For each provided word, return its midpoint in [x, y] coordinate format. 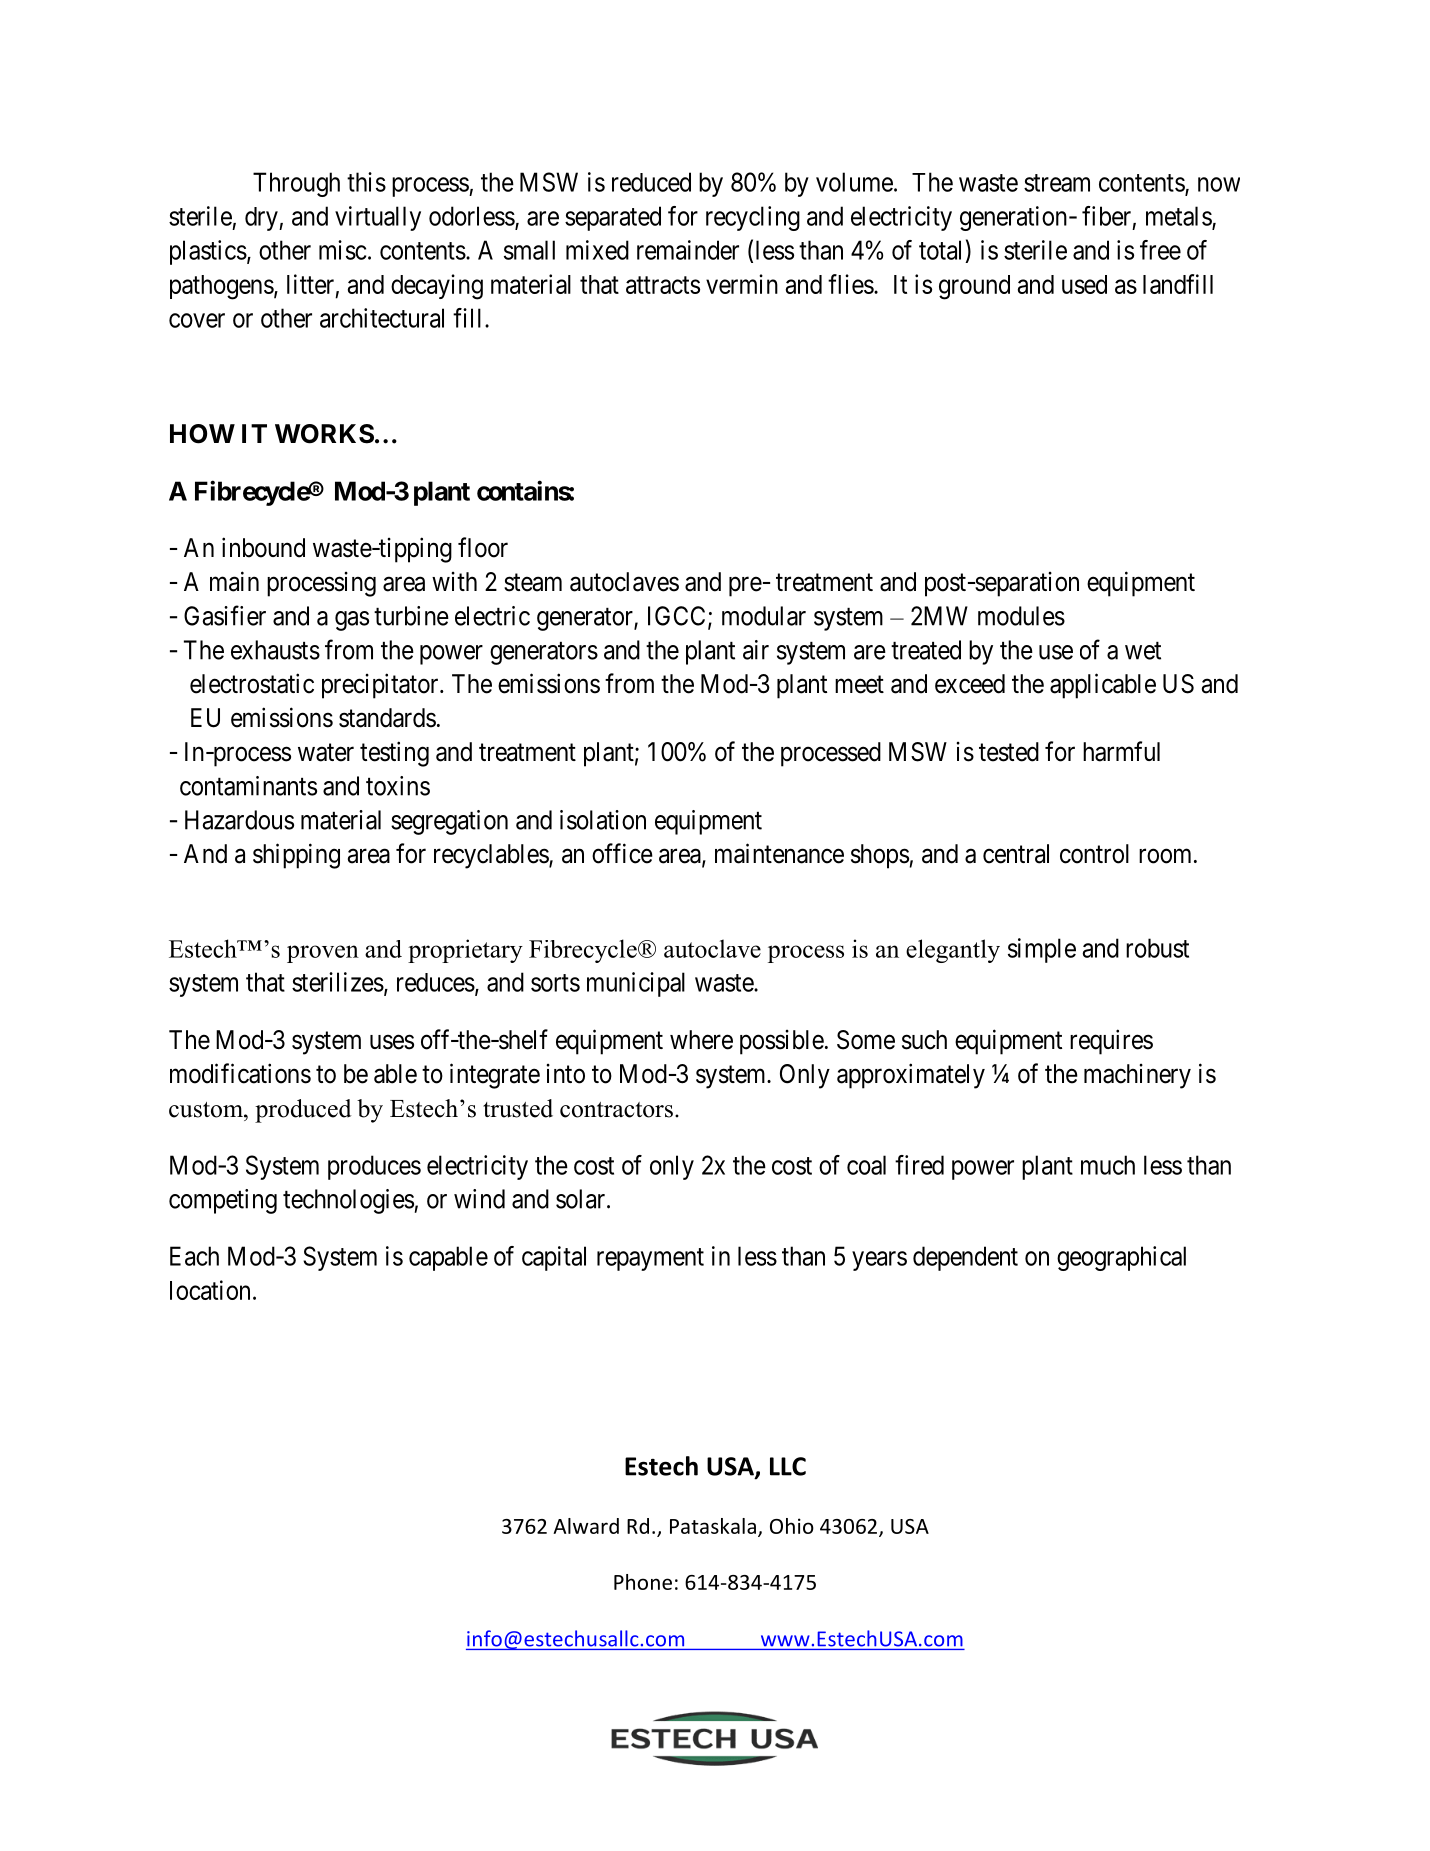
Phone [643, 1582]
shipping [296, 856]
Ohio [792, 1526]
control [1094, 854]
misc [342, 250]
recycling [753, 218]
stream [1057, 183]
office [622, 853]
